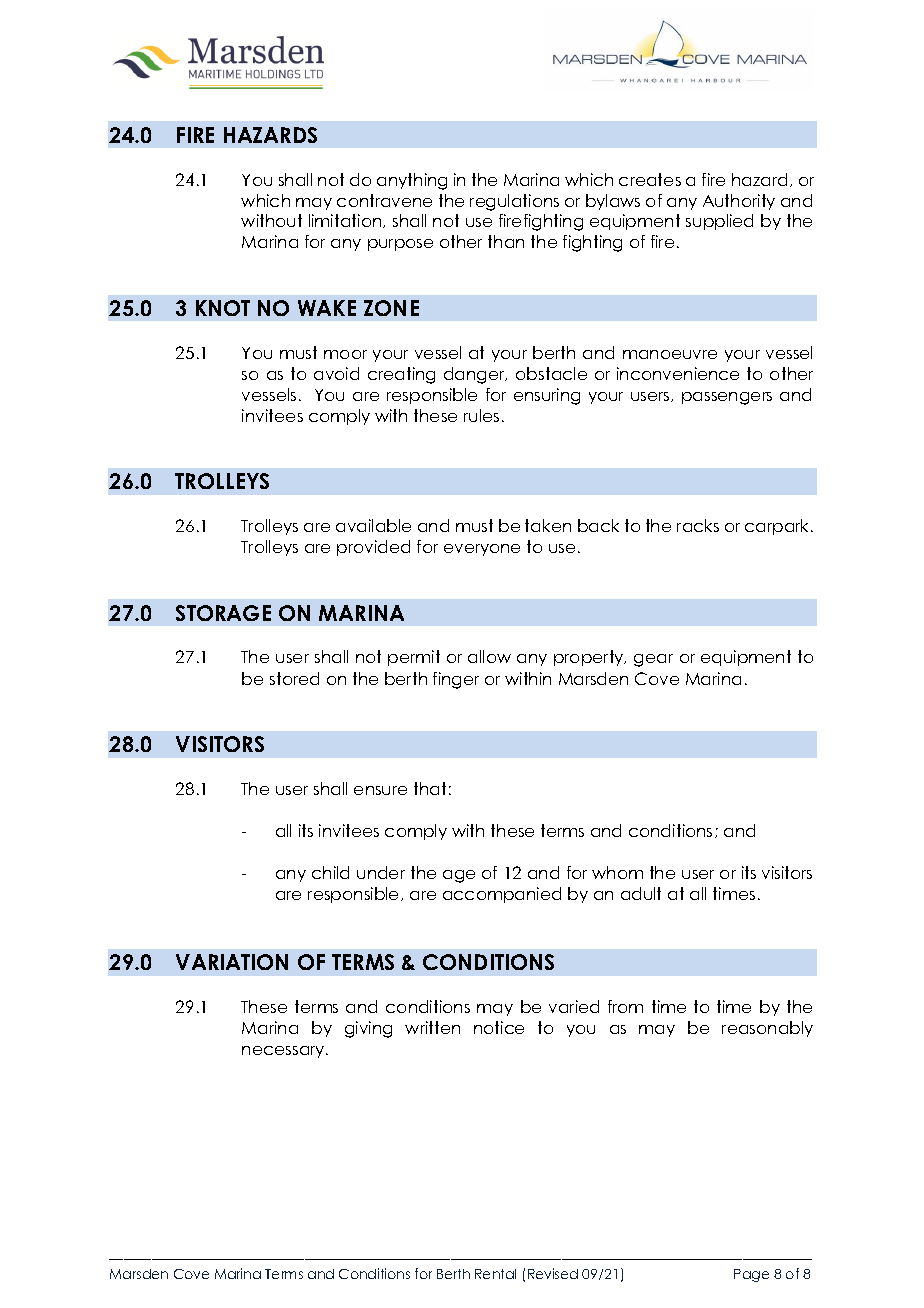 The height and width of the screenshot is (1308, 924). I want to click on racks, so click(698, 525).
